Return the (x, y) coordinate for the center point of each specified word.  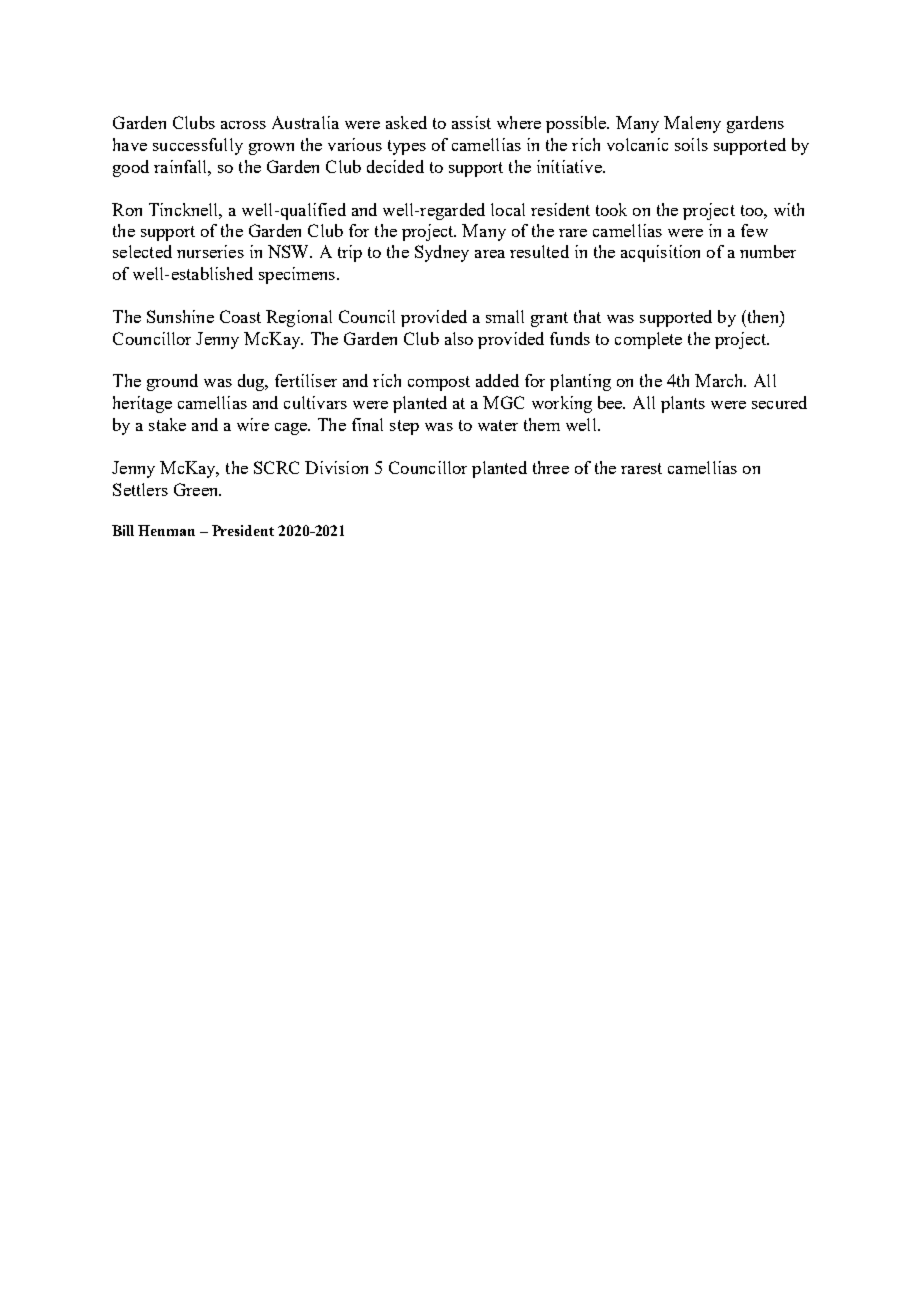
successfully (198, 146)
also (459, 338)
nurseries (210, 251)
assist (471, 122)
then (763, 316)
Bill (123, 530)
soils (691, 144)
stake (167, 424)
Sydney (442, 253)
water (498, 425)
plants (683, 404)
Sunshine (180, 316)
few (754, 230)
